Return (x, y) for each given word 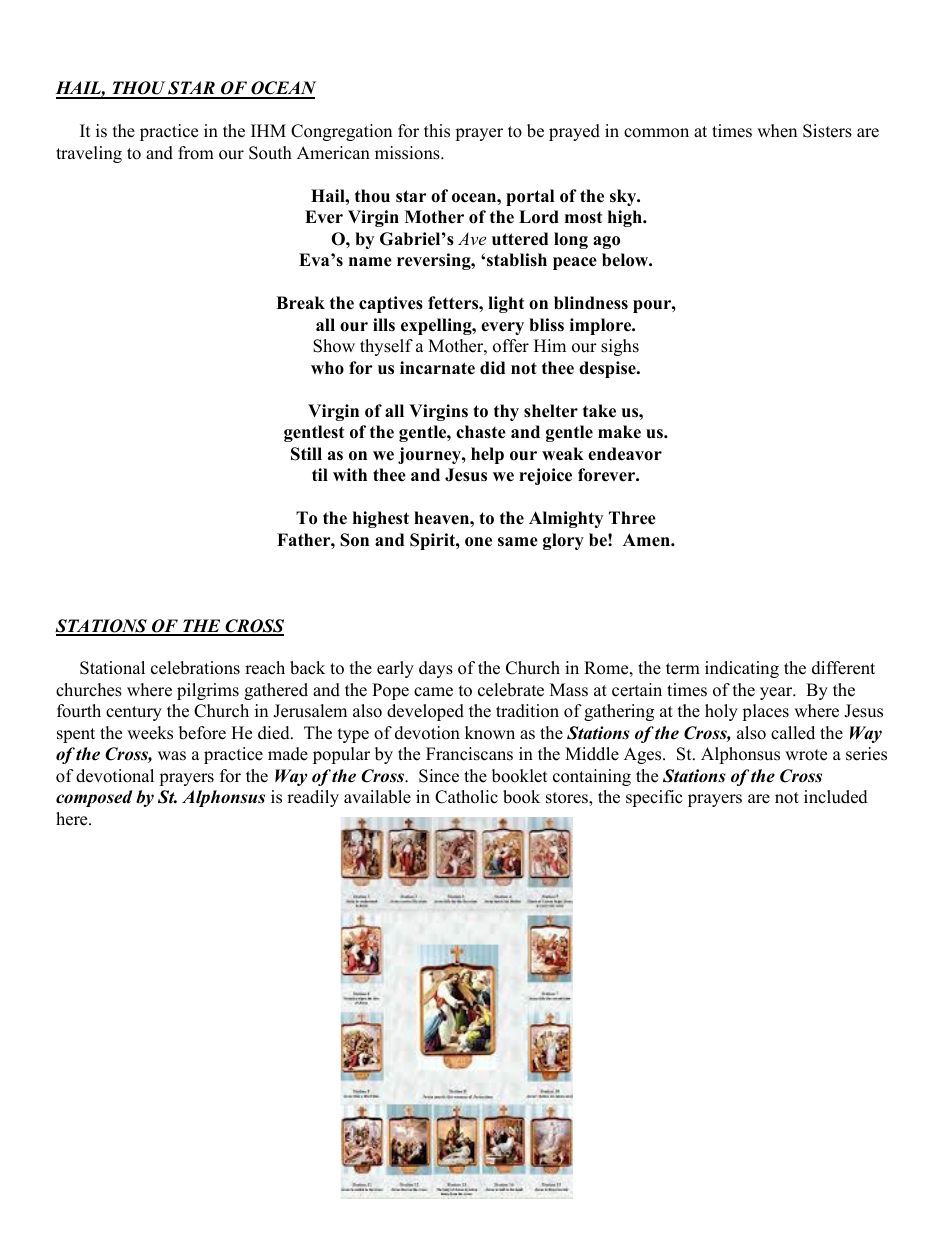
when (777, 131)
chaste (481, 432)
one (478, 542)
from (196, 153)
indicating (742, 669)
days (436, 669)
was (172, 756)
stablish (517, 260)
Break (300, 303)
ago (606, 242)
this (437, 131)
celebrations (195, 668)
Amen (647, 540)
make (619, 432)
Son (354, 540)
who (327, 368)
